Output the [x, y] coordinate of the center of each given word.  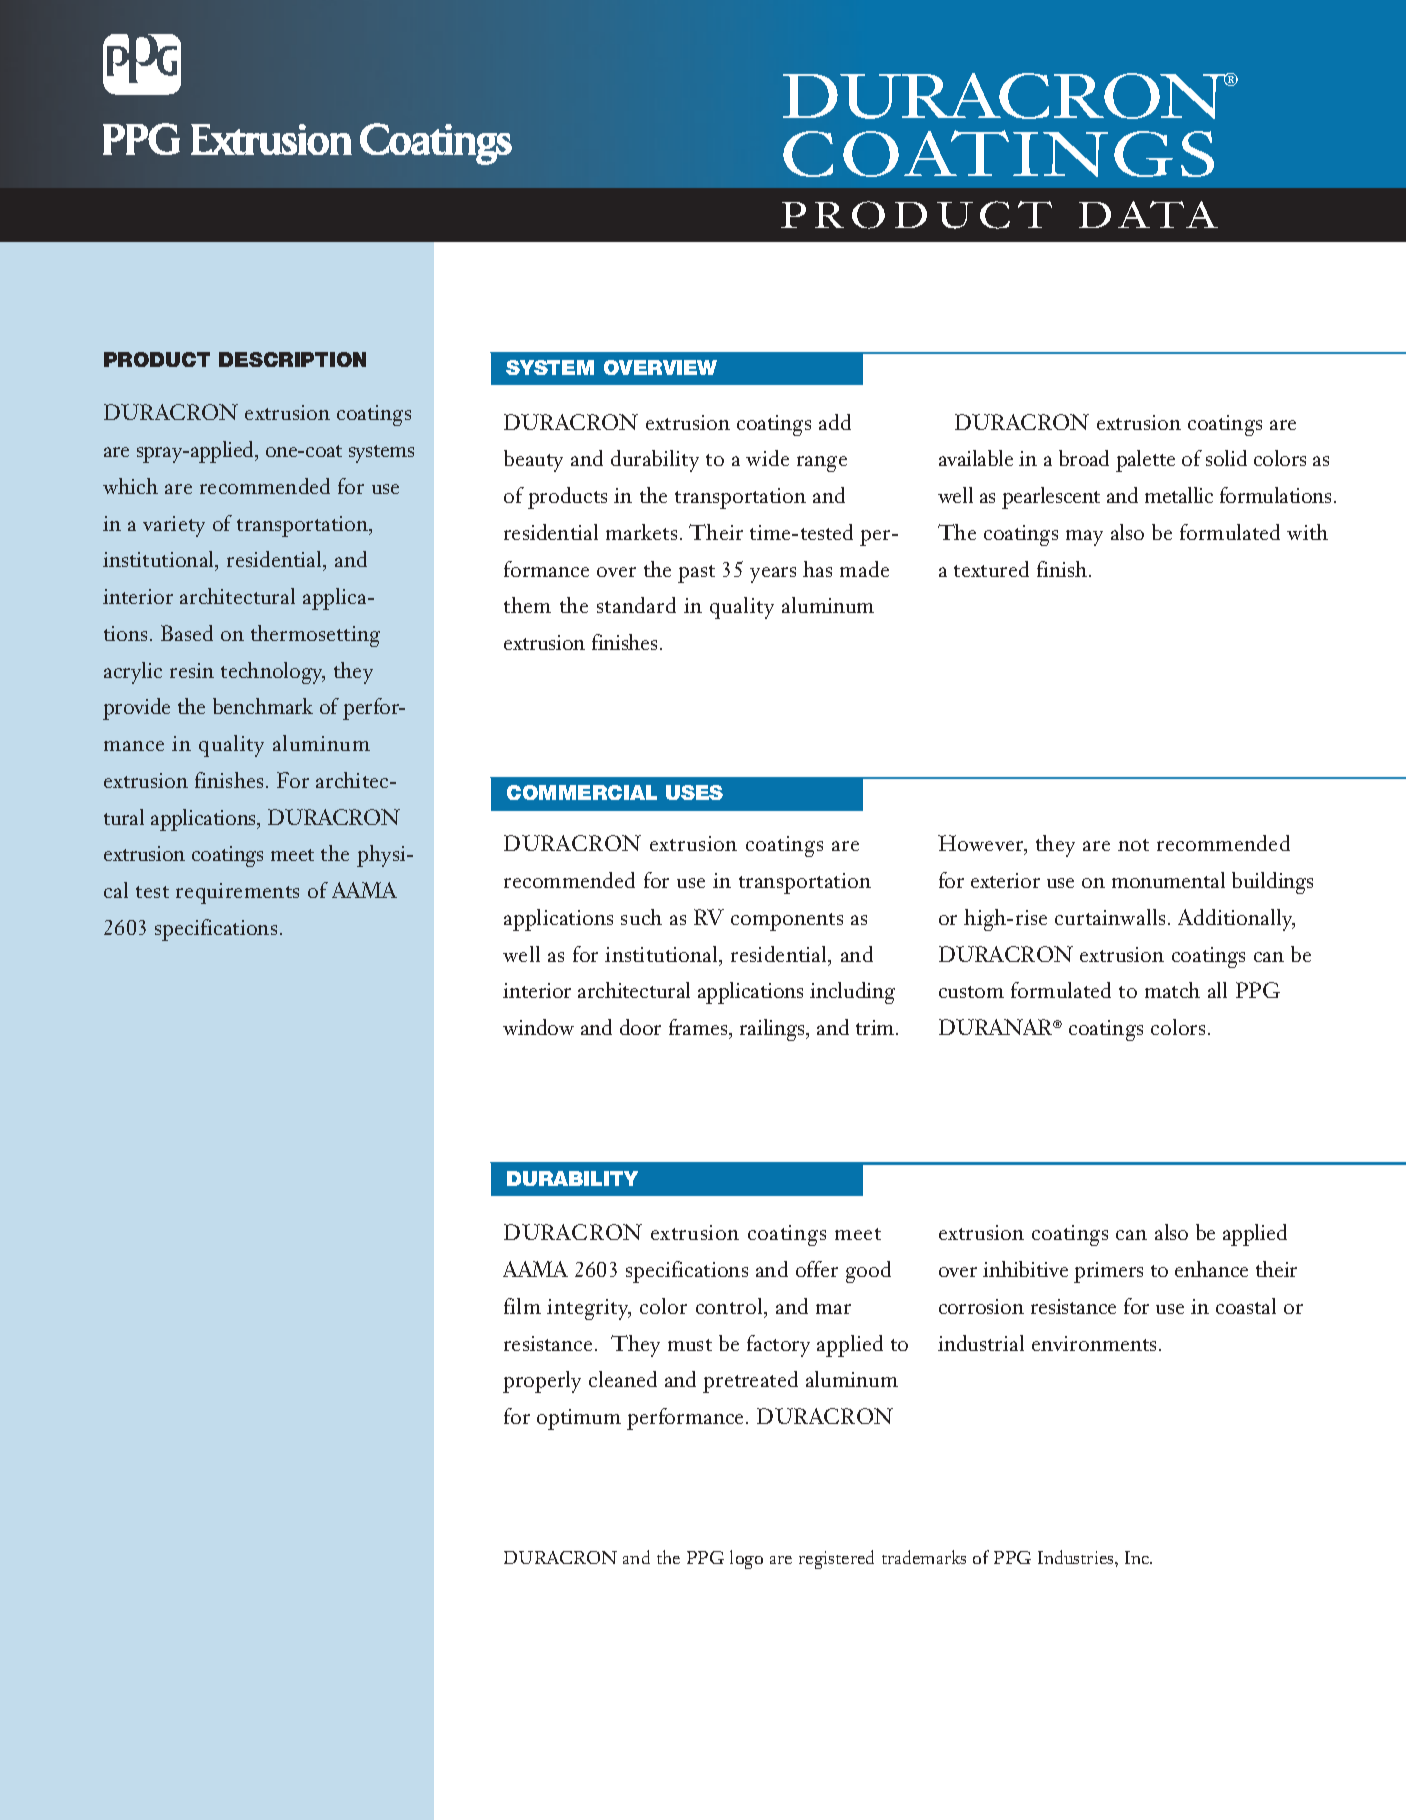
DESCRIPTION [292, 359]
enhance [1211, 1269]
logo [746, 1559]
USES [694, 792]
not [1133, 845]
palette [1145, 461]
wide [767, 458]
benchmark [263, 706]
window [538, 1027]
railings [773, 1030]
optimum [579, 1419]
